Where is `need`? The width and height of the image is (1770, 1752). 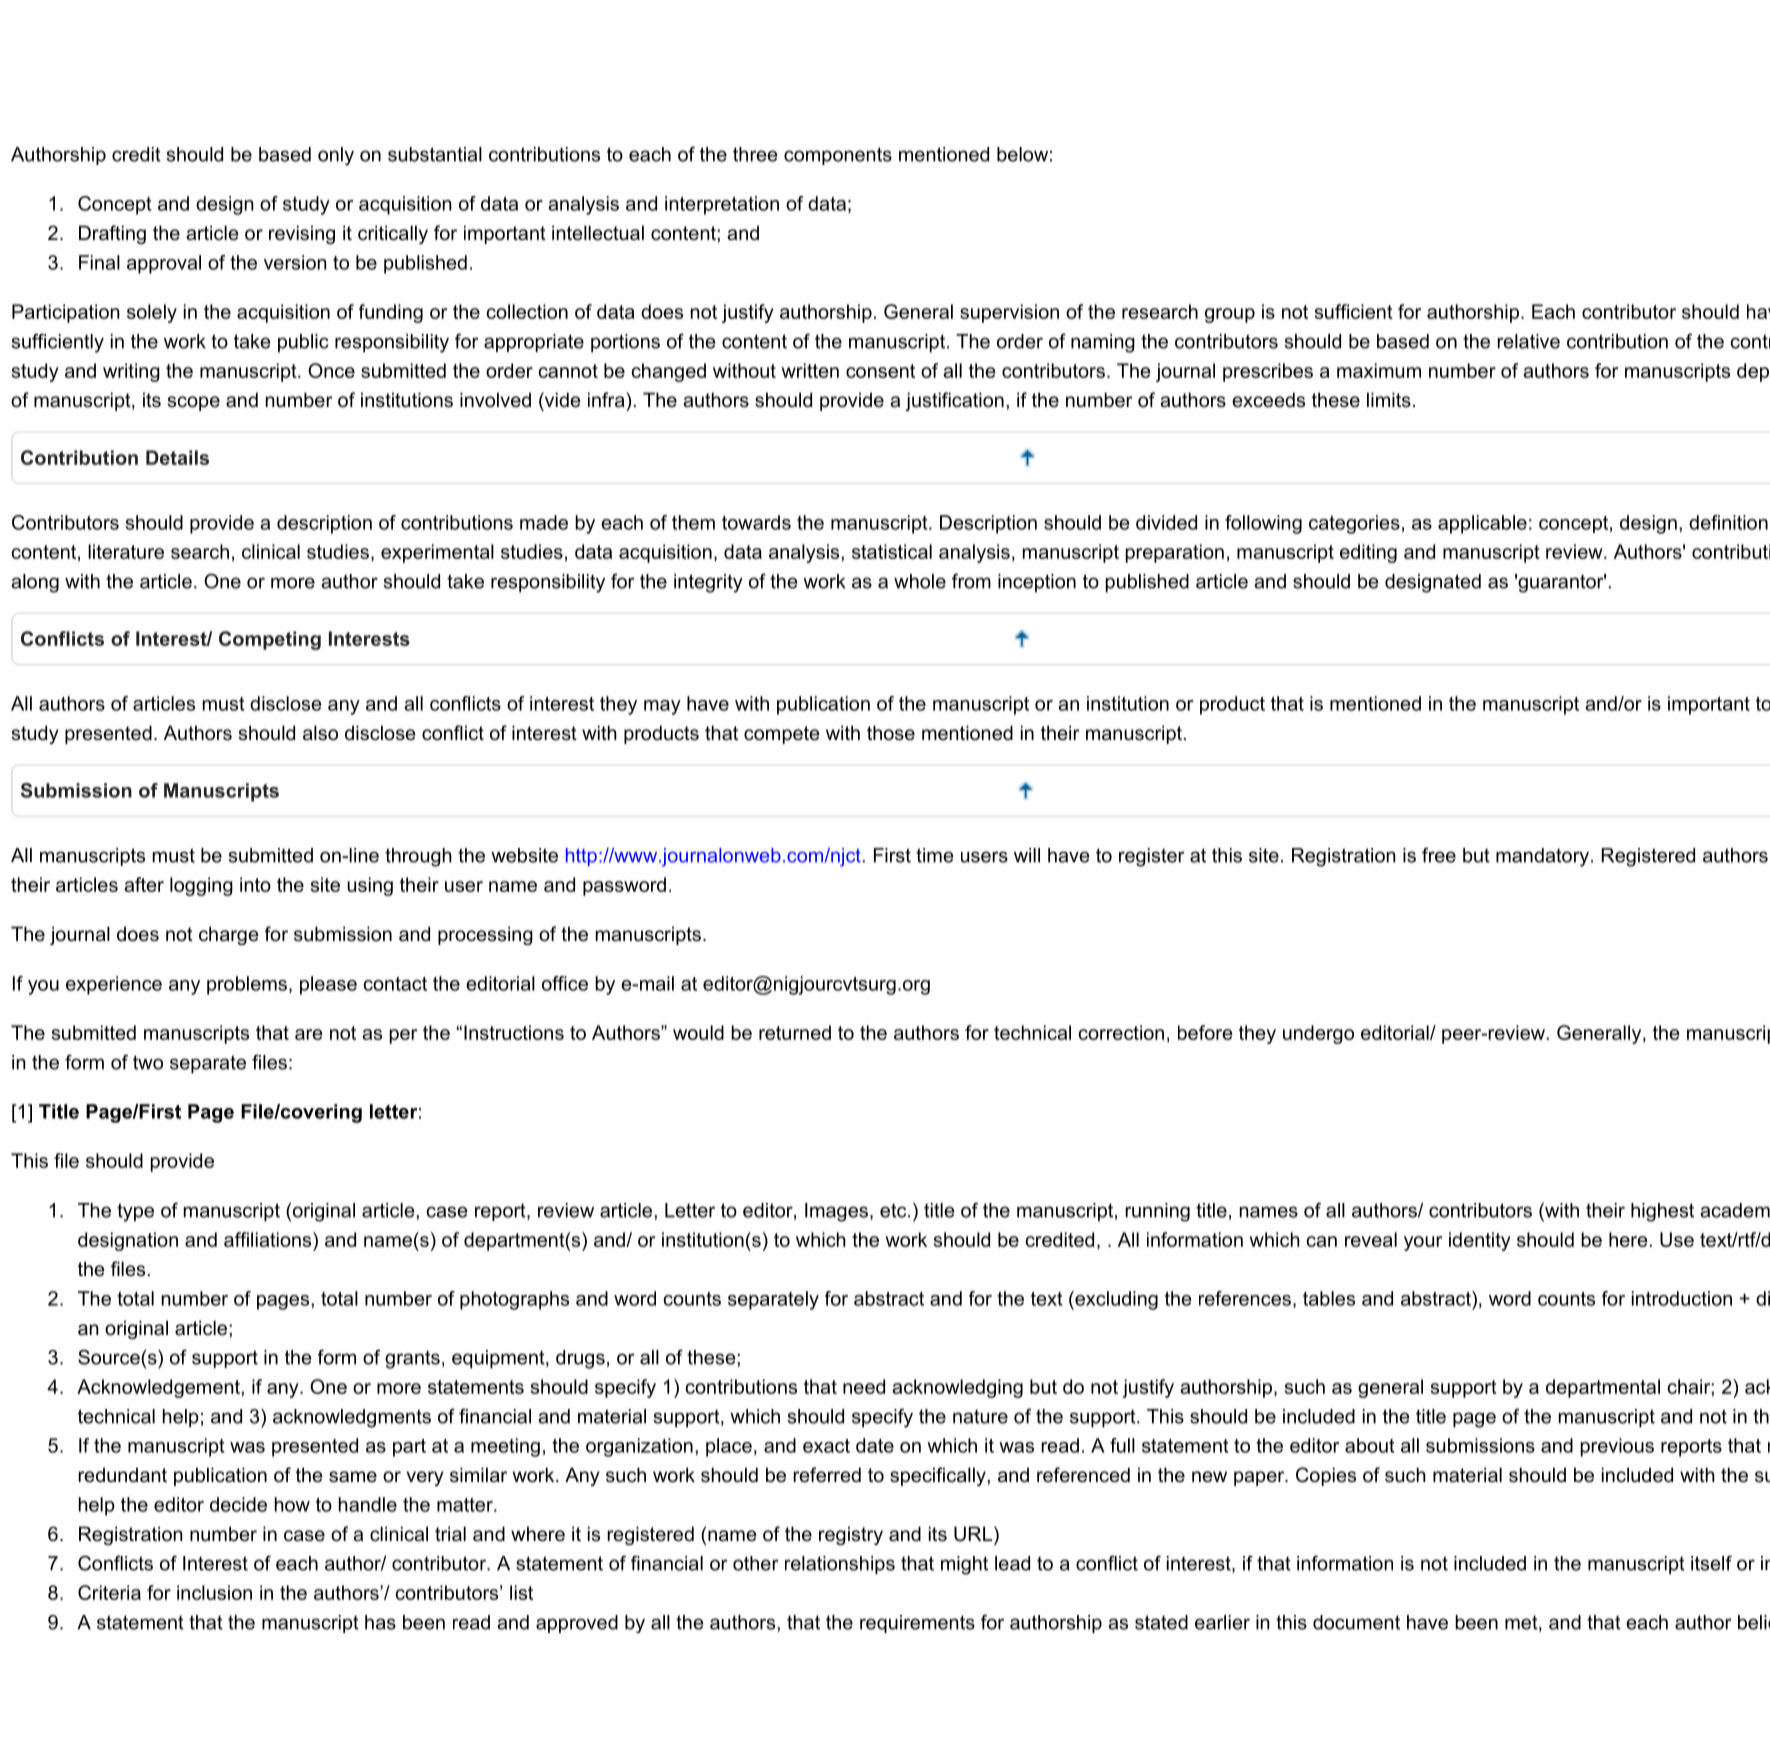
need is located at coordinates (864, 1386).
